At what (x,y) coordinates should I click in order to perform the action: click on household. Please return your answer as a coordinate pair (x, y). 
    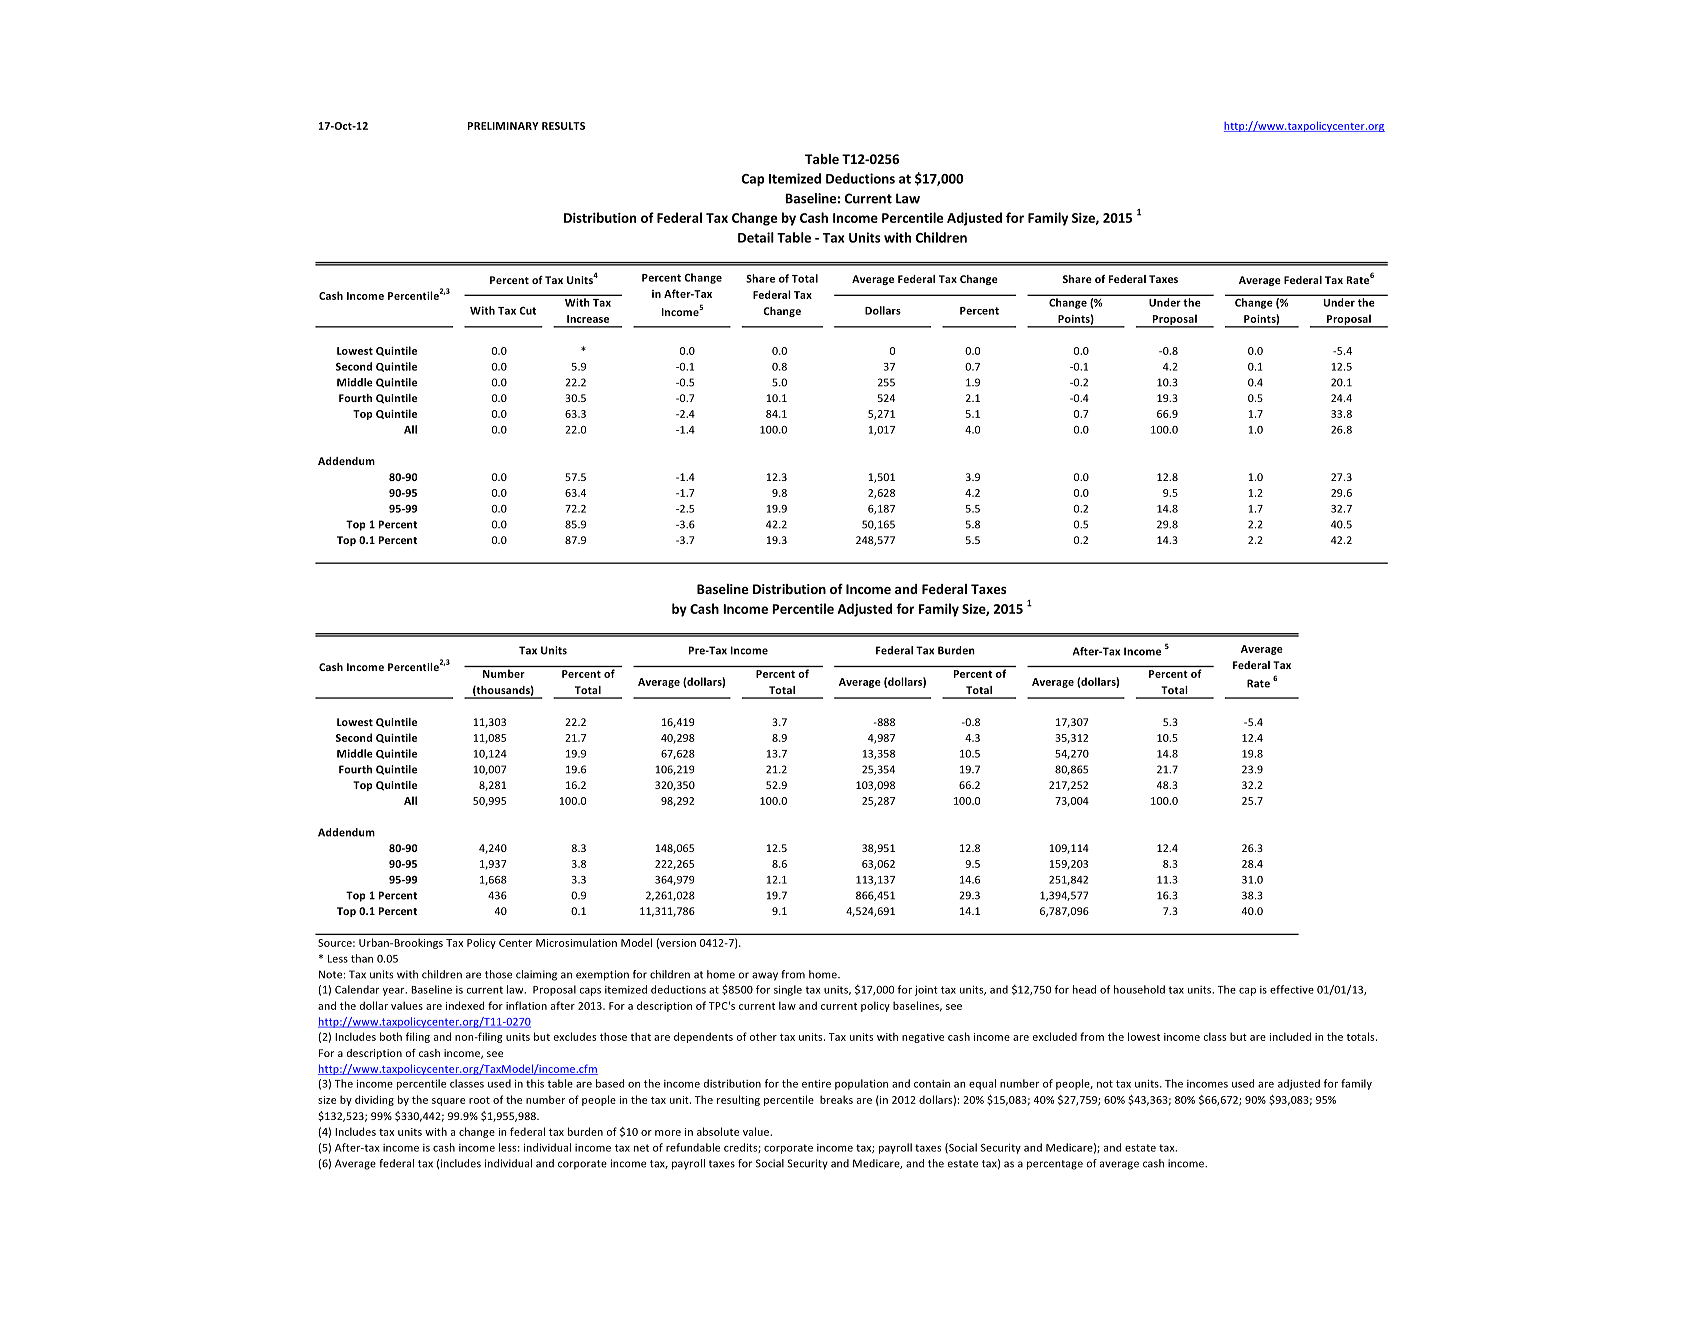
    Looking at the image, I should click on (1139, 989).
